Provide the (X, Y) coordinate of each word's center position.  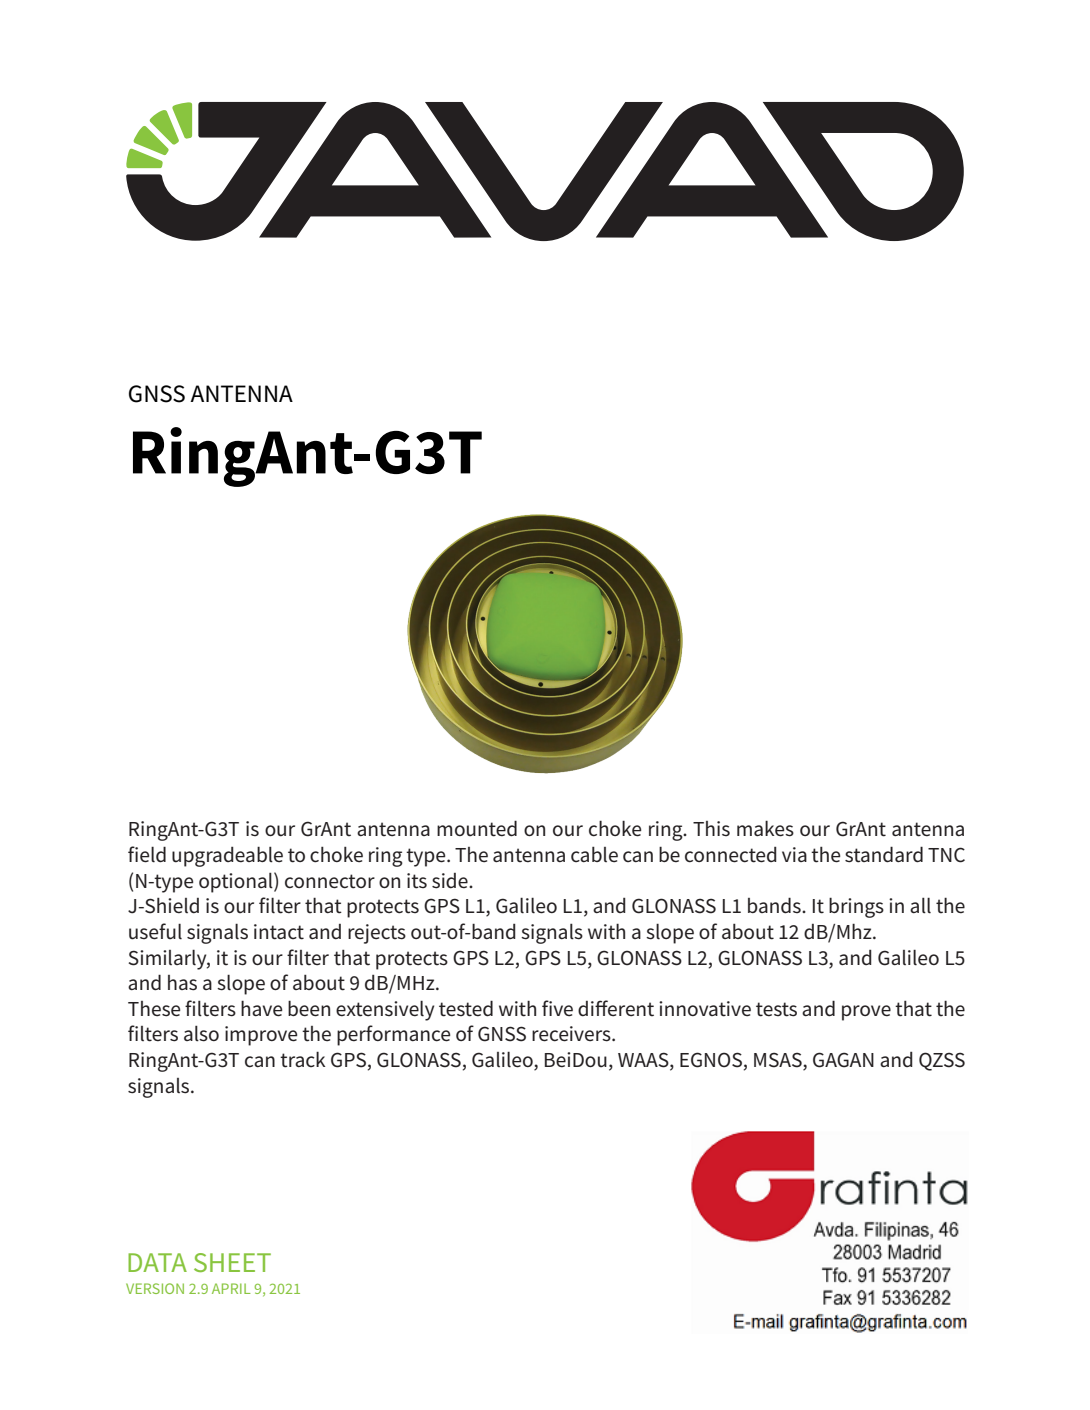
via (794, 854)
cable (594, 854)
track (302, 1059)
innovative (705, 1009)
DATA (157, 1262)
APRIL (231, 1288)
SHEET (232, 1262)
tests (776, 1009)
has (182, 983)
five (557, 1008)
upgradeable (227, 856)
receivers (572, 1034)
